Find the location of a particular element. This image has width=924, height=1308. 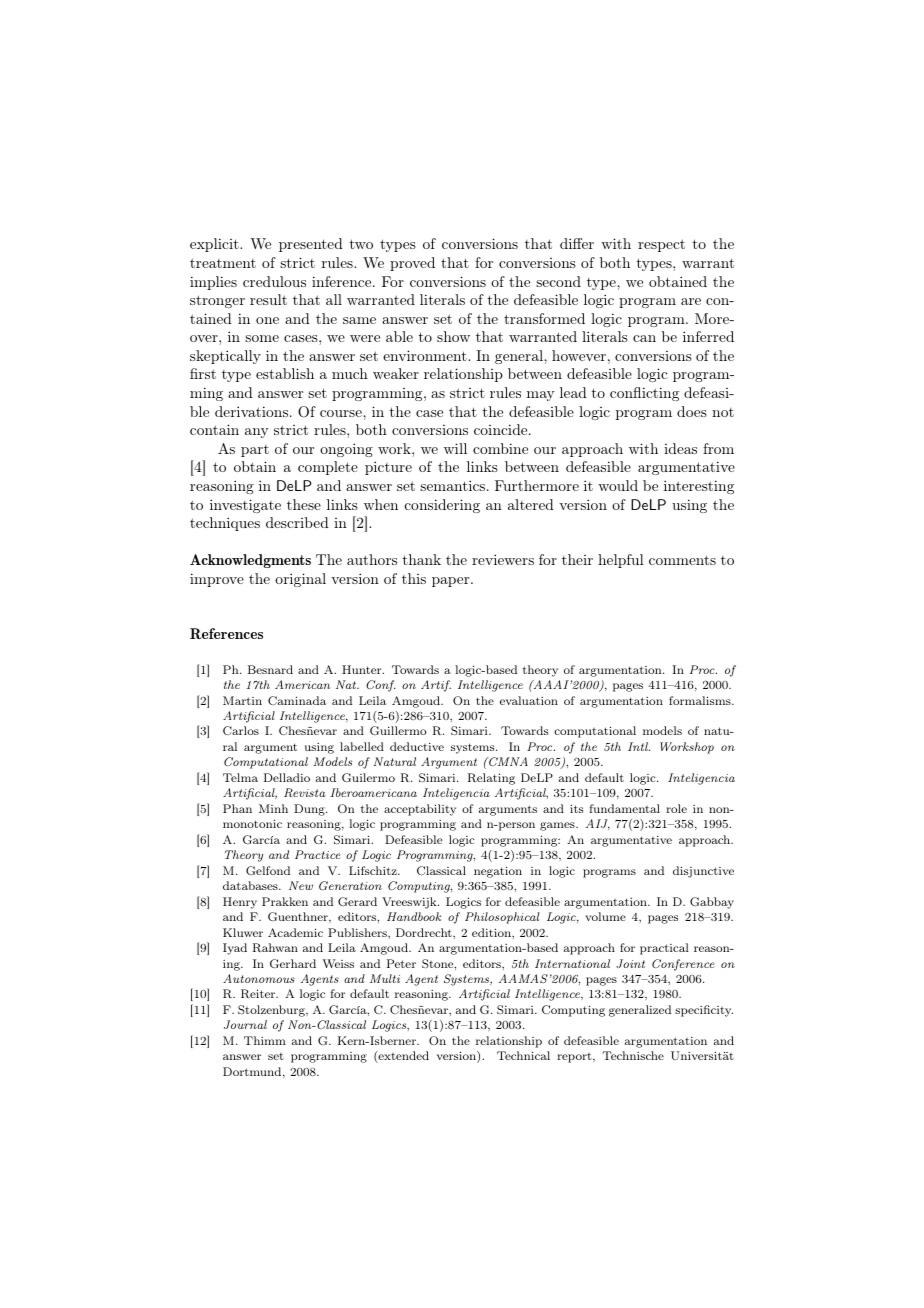

Relating is located at coordinates (491, 779).
